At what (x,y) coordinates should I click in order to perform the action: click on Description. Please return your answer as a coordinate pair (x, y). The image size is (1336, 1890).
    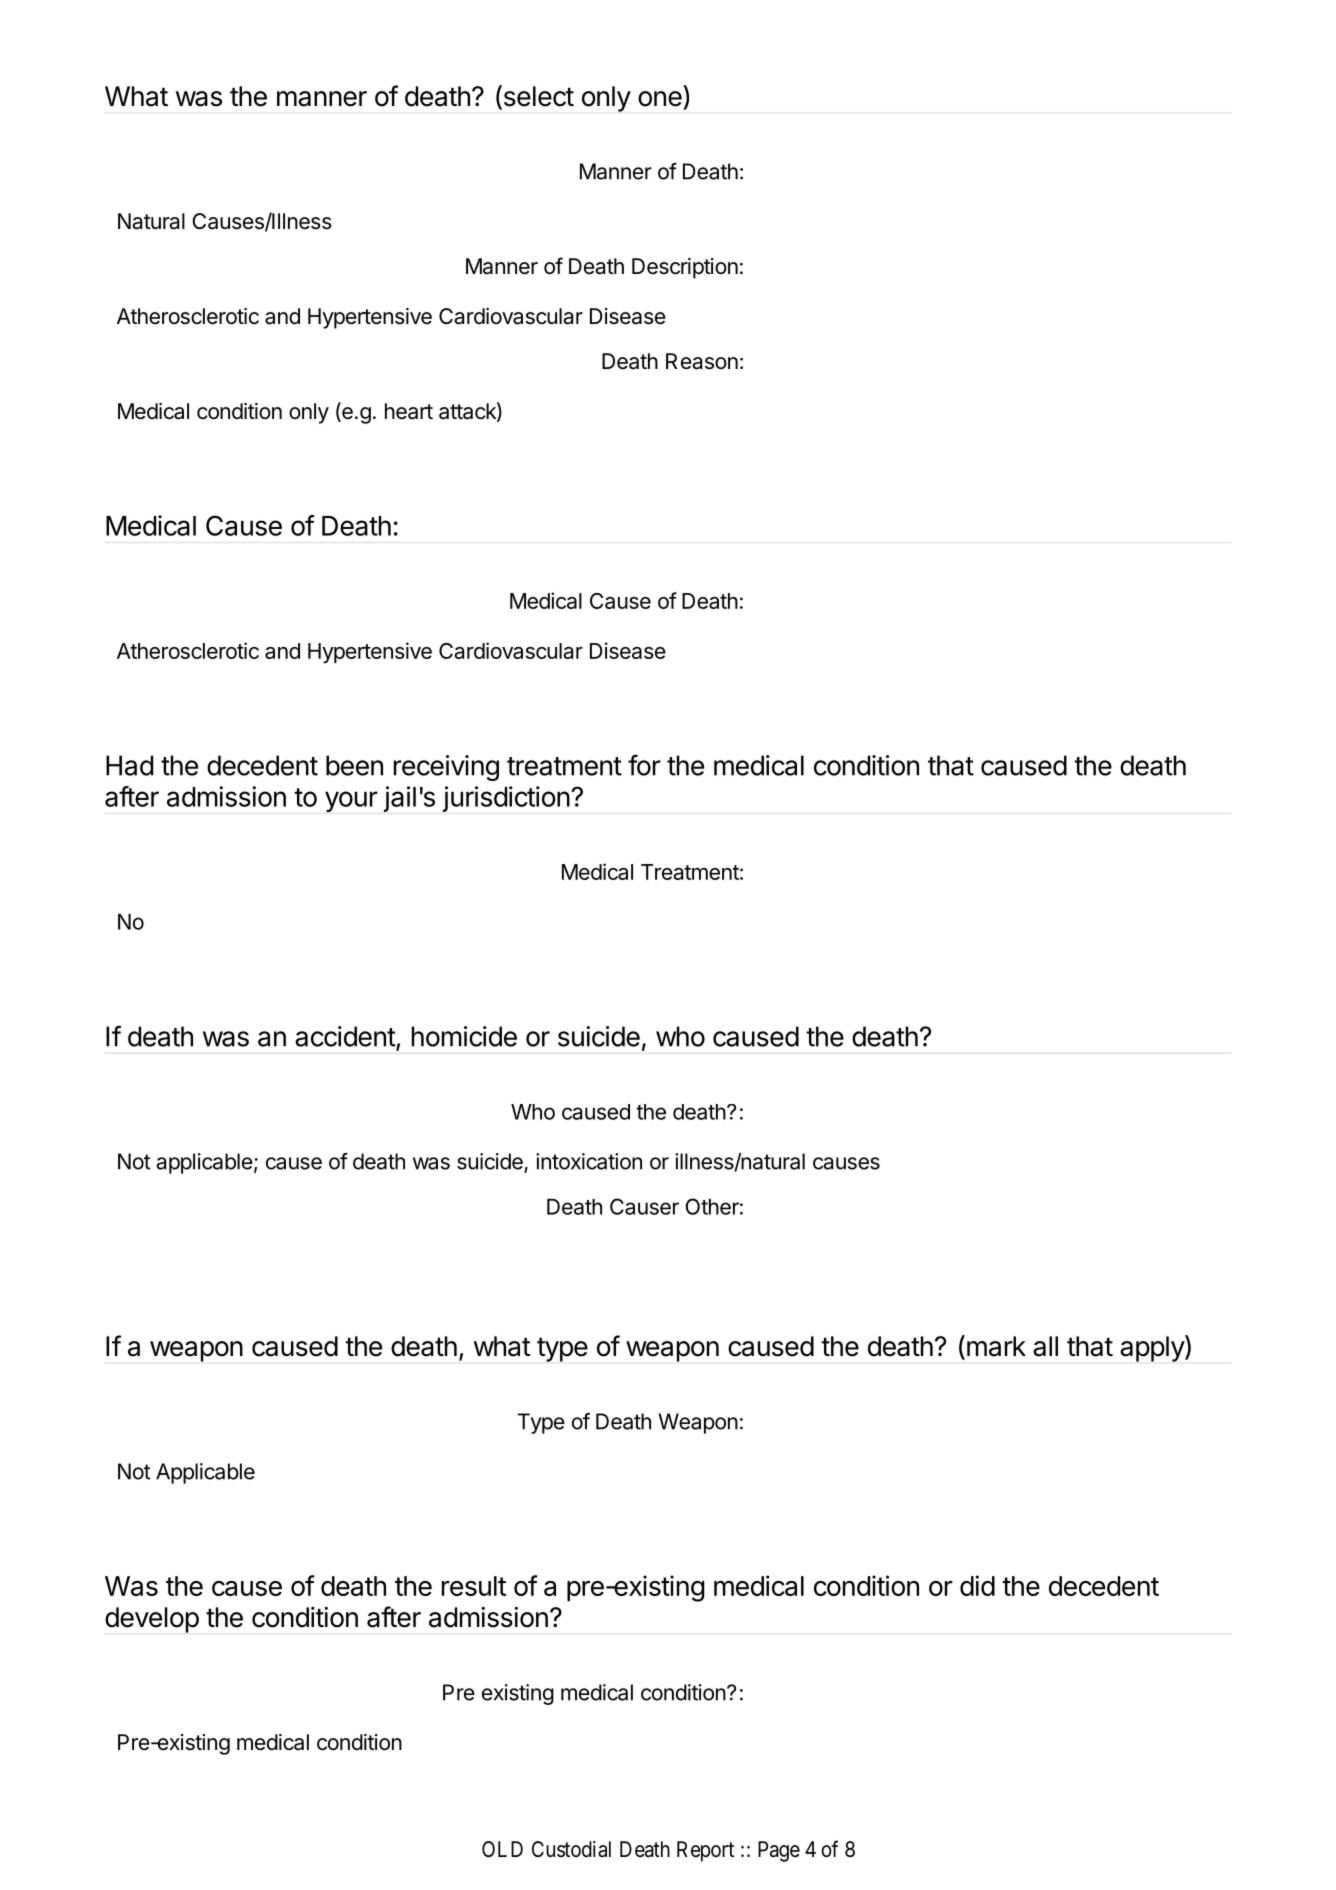
    Looking at the image, I should click on (685, 268).
